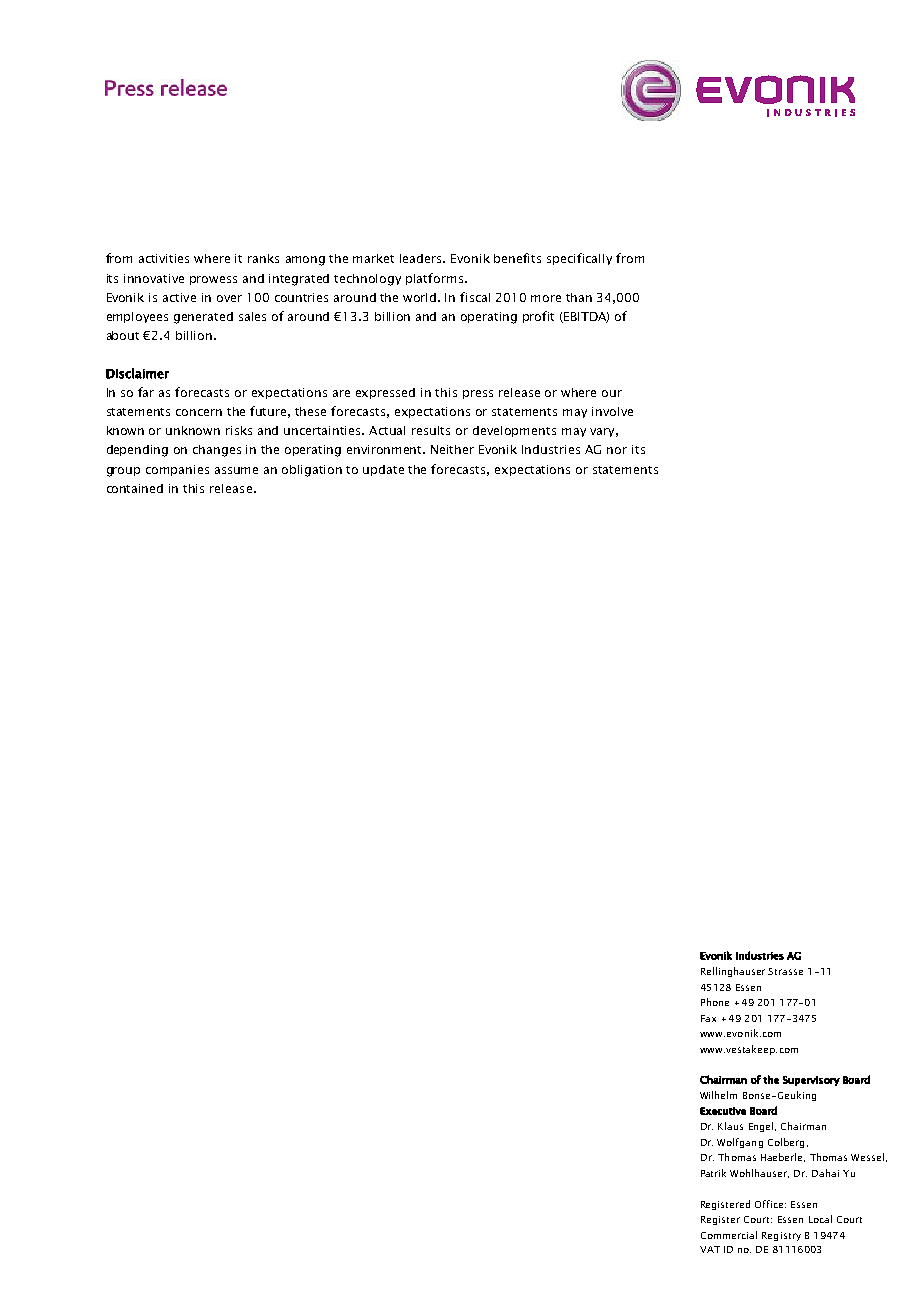  Describe the element at coordinates (475, 297) in the screenshot. I see `fiscal` at that location.
